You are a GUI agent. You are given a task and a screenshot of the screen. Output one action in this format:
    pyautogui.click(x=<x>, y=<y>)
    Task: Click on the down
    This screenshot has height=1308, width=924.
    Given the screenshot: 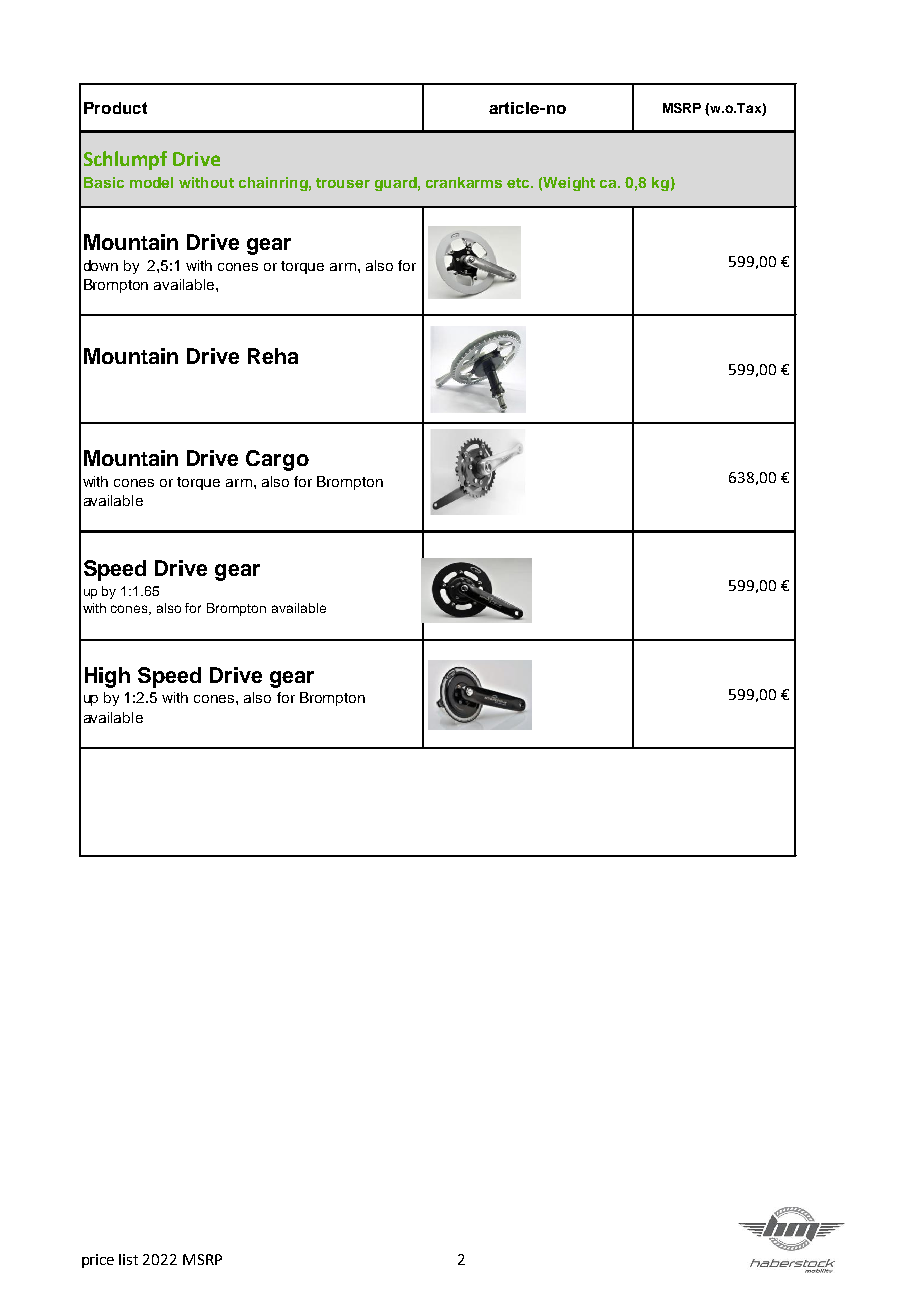 What is the action you would take?
    pyautogui.click(x=101, y=265)
